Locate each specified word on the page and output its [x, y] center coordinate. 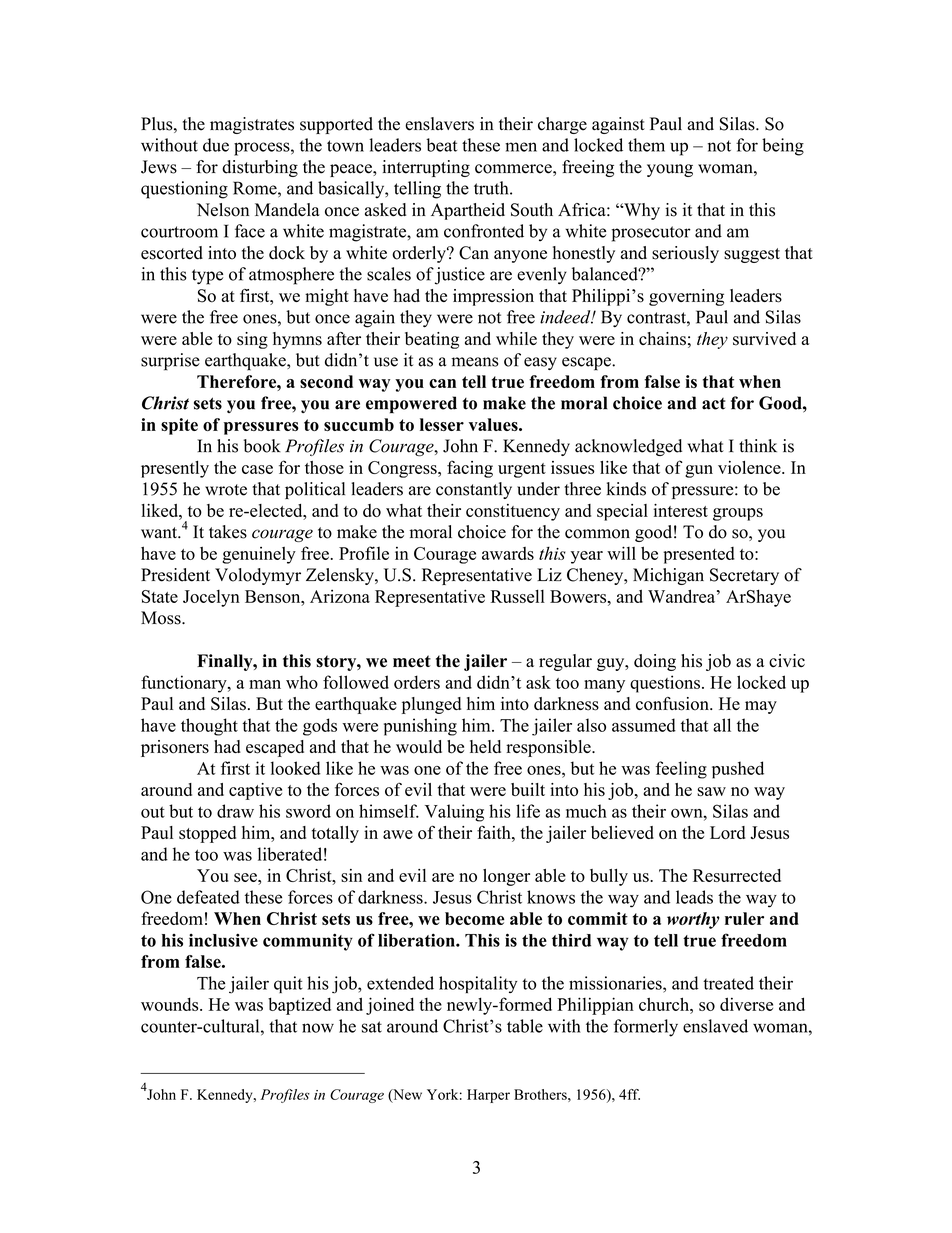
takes [228, 532]
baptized [299, 1006]
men [521, 147]
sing [252, 340]
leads [694, 897]
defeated [208, 897]
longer [506, 877]
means [475, 362]
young [670, 170]
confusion [673, 704]
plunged [431, 705]
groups [738, 514]
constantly [474, 490]
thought [209, 727]
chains [662, 339]
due [216, 145]
